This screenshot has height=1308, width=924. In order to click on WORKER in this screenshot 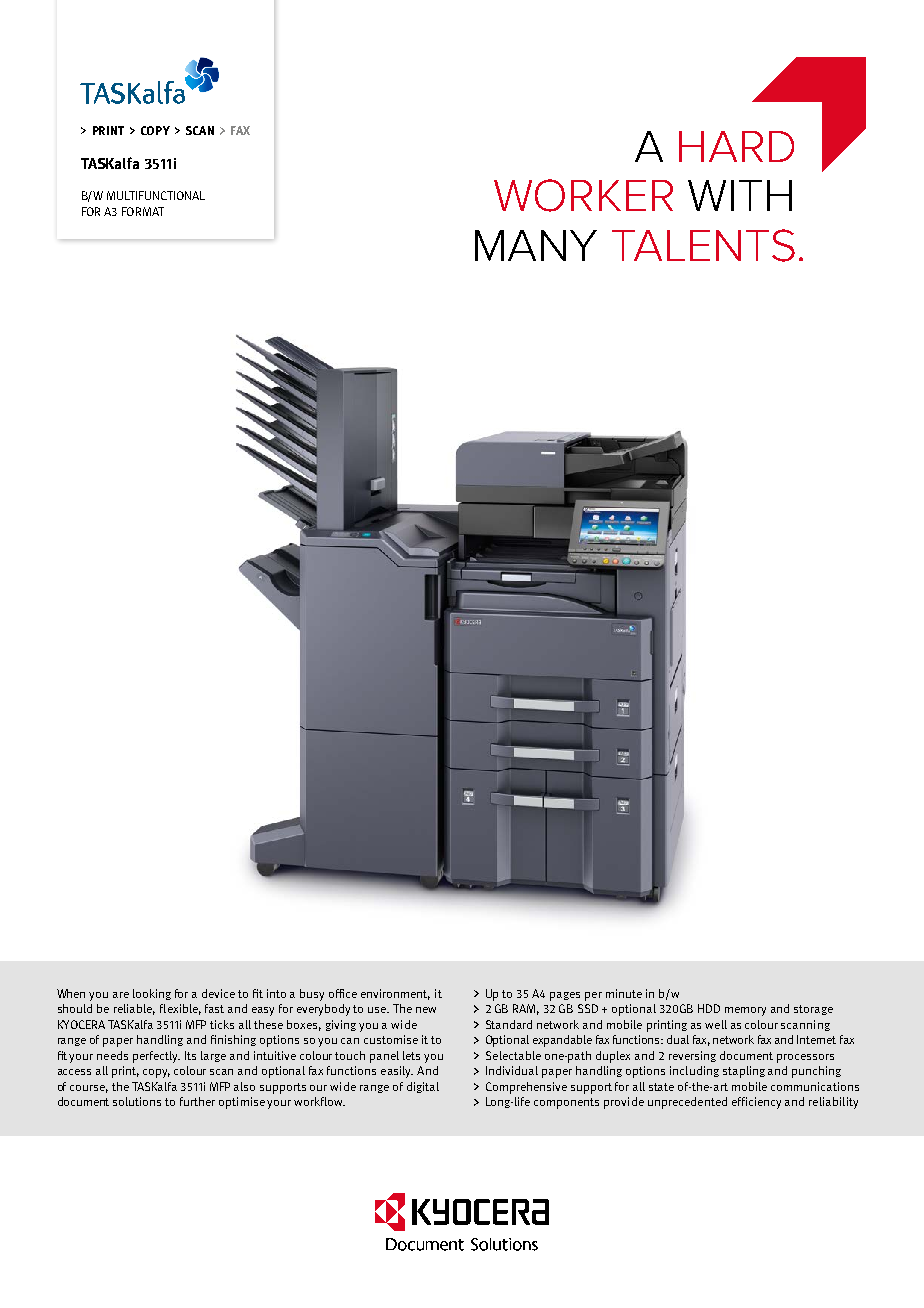, I will do `click(583, 195)`.
